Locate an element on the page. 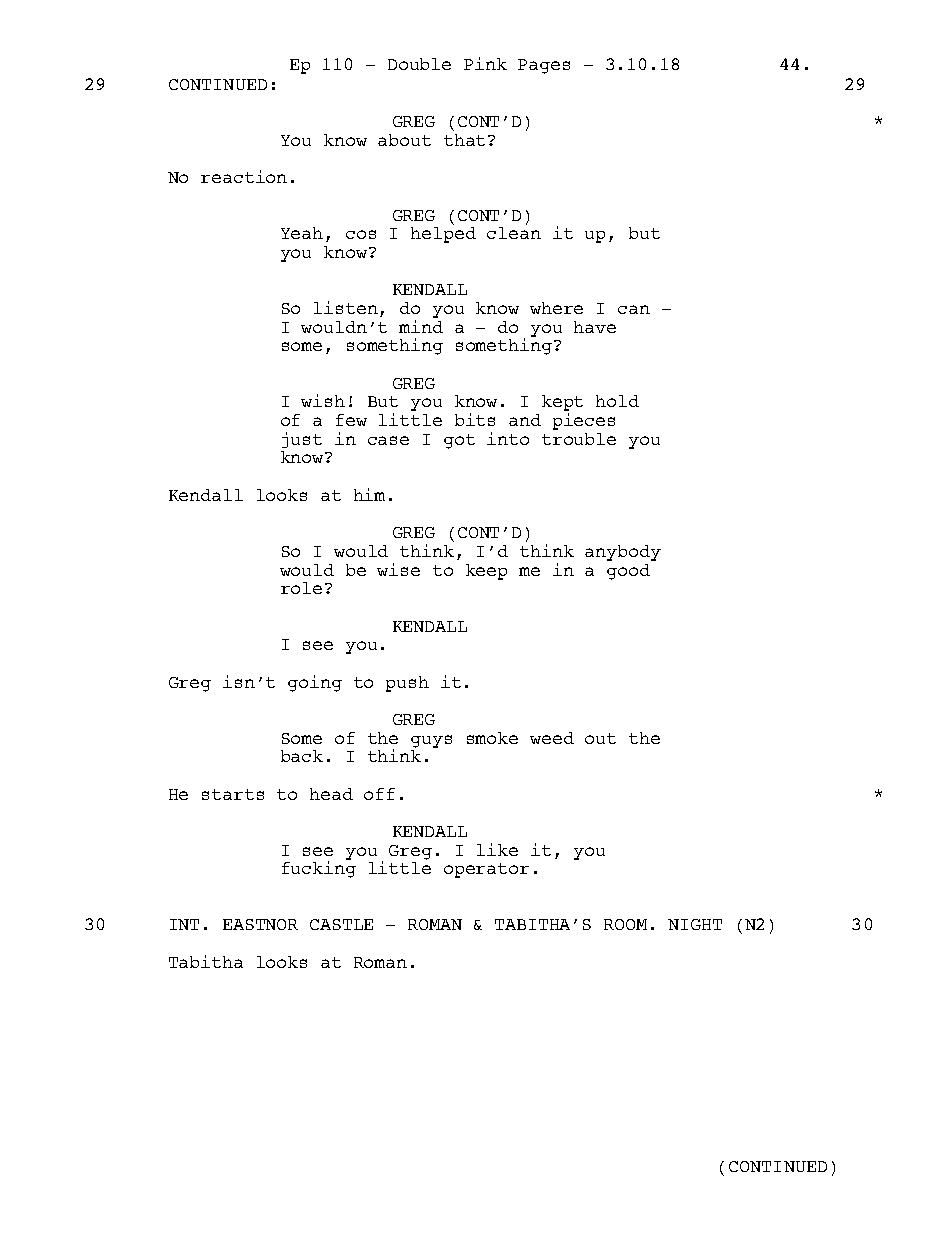 The image size is (952, 1233). Pages is located at coordinates (544, 66).
